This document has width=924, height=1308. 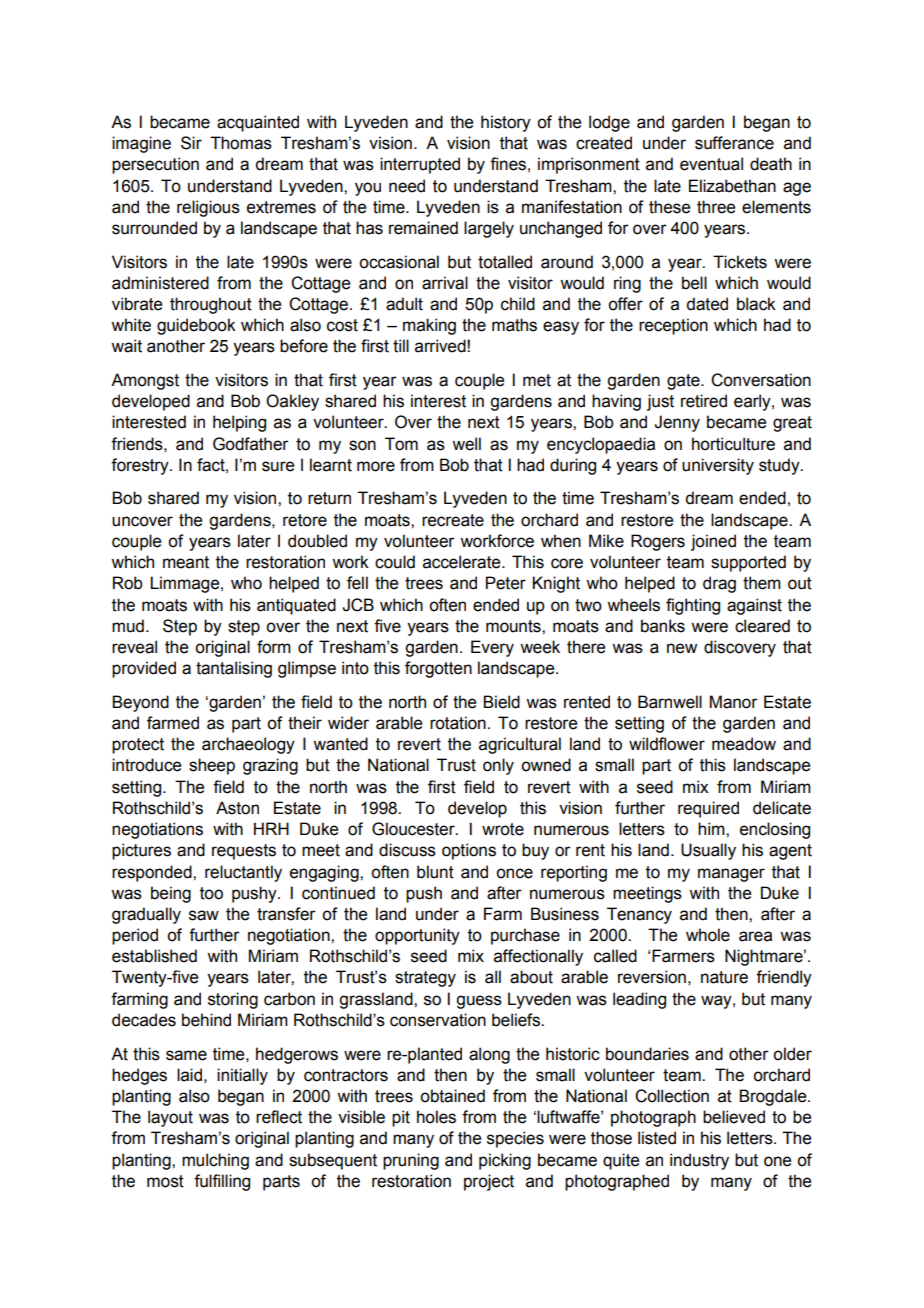 I want to click on blunt, so click(x=435, y=872).
